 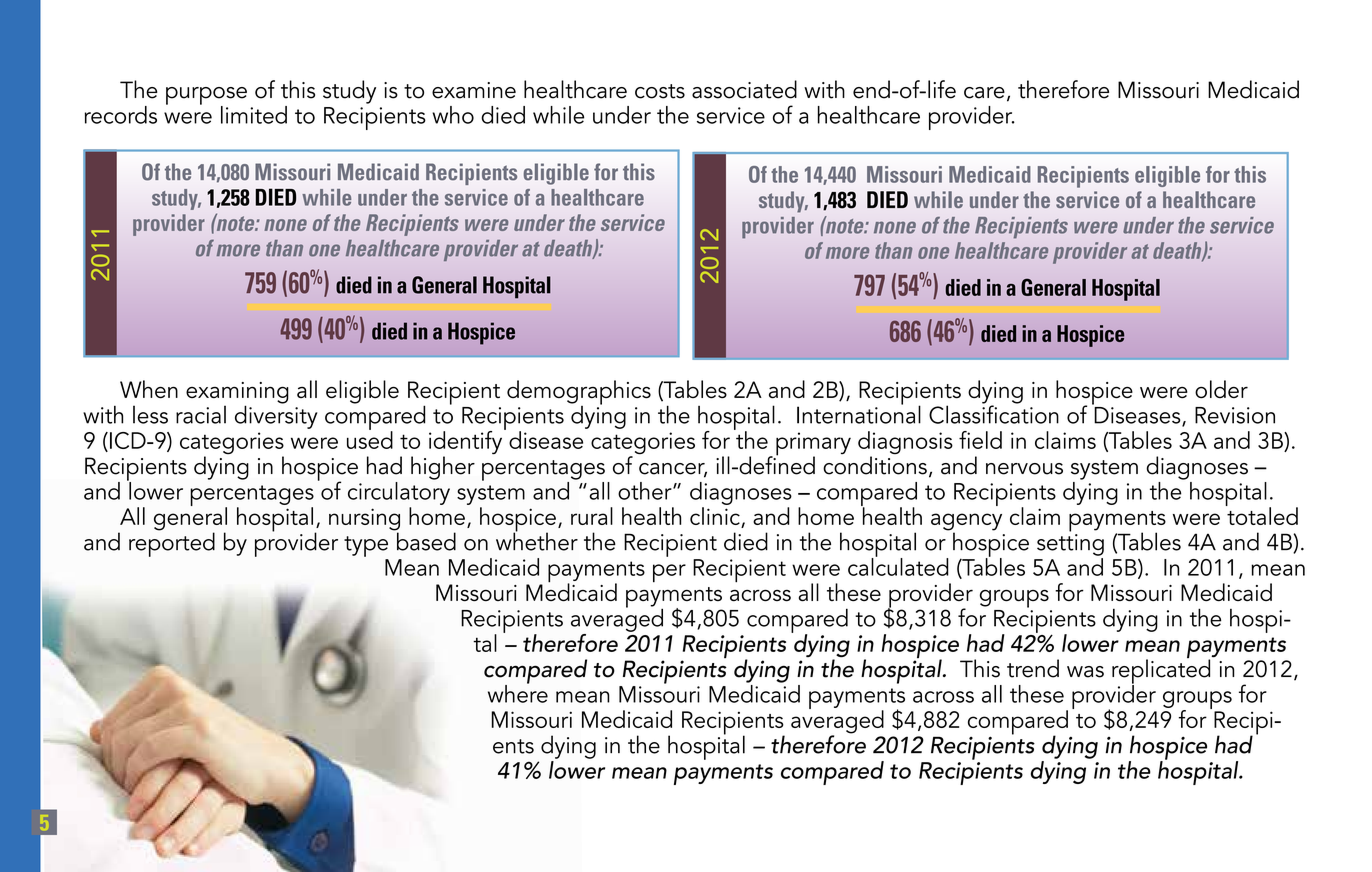 What do you see at coordinates (518, 692) in the screenshot?
I see `where` at bounding box center [518, 692].
